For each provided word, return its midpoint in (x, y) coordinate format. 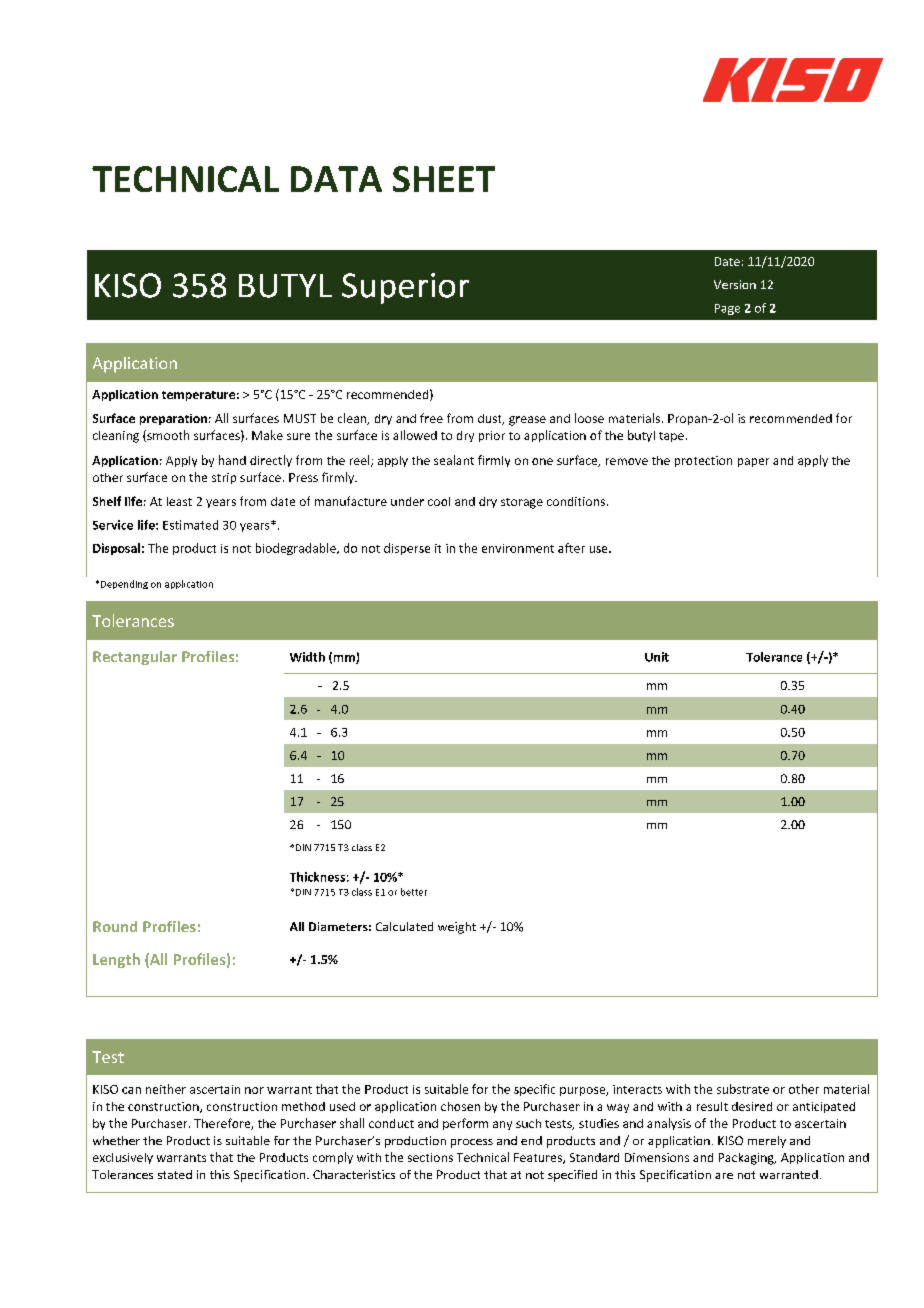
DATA (336, 179)
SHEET (444, 179)
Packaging (747, 1159)
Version (735, 284)
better (414, 892)
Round (115, 926)
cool (439, 501)
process (472, 1143)
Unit (657, 657)
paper (753, 462)
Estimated (190, 525)
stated (175, 1174)
